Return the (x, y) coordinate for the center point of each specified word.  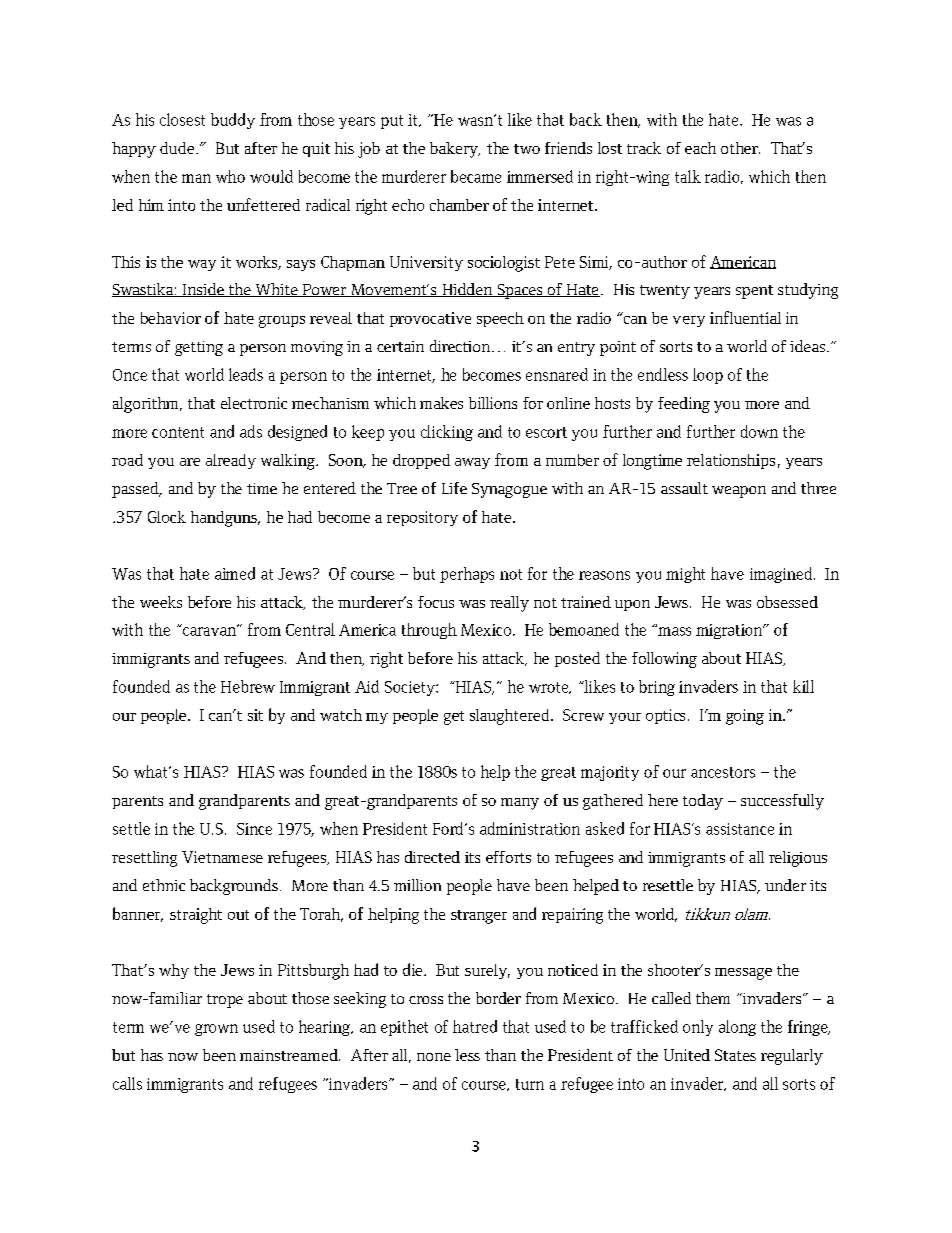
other (740, 148)
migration (730, 631)
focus (436, 602)
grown (216, 1030)
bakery (455, 150)
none (434, 1057)
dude (177, 148)
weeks (161, 602)
